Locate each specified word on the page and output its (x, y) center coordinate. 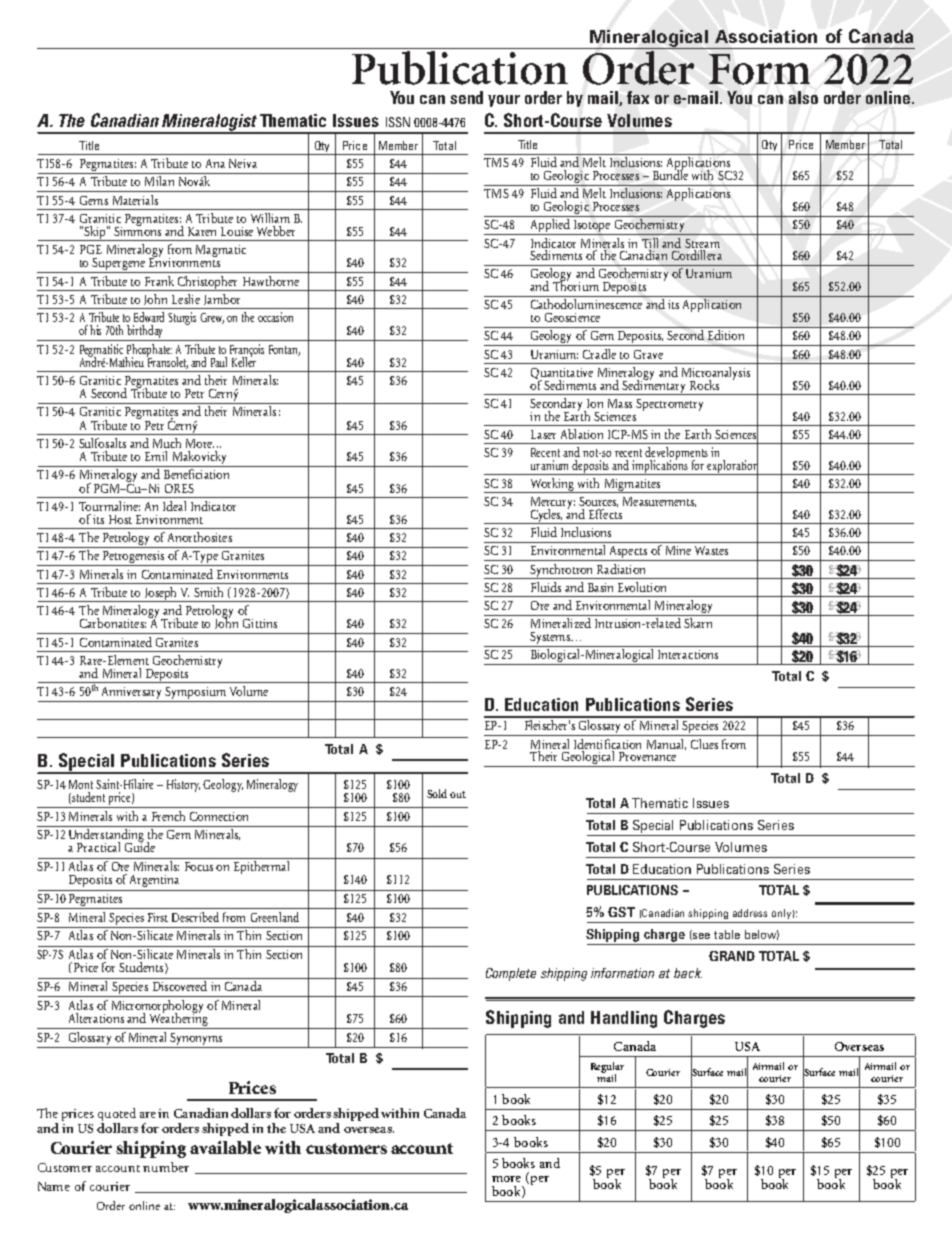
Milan (159, 181)
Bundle (670, 174)
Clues (704, 744)
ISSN (398, 122)
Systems (550, 639)
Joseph (161, 594)
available (225, 1147)
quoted (117, 1114)
